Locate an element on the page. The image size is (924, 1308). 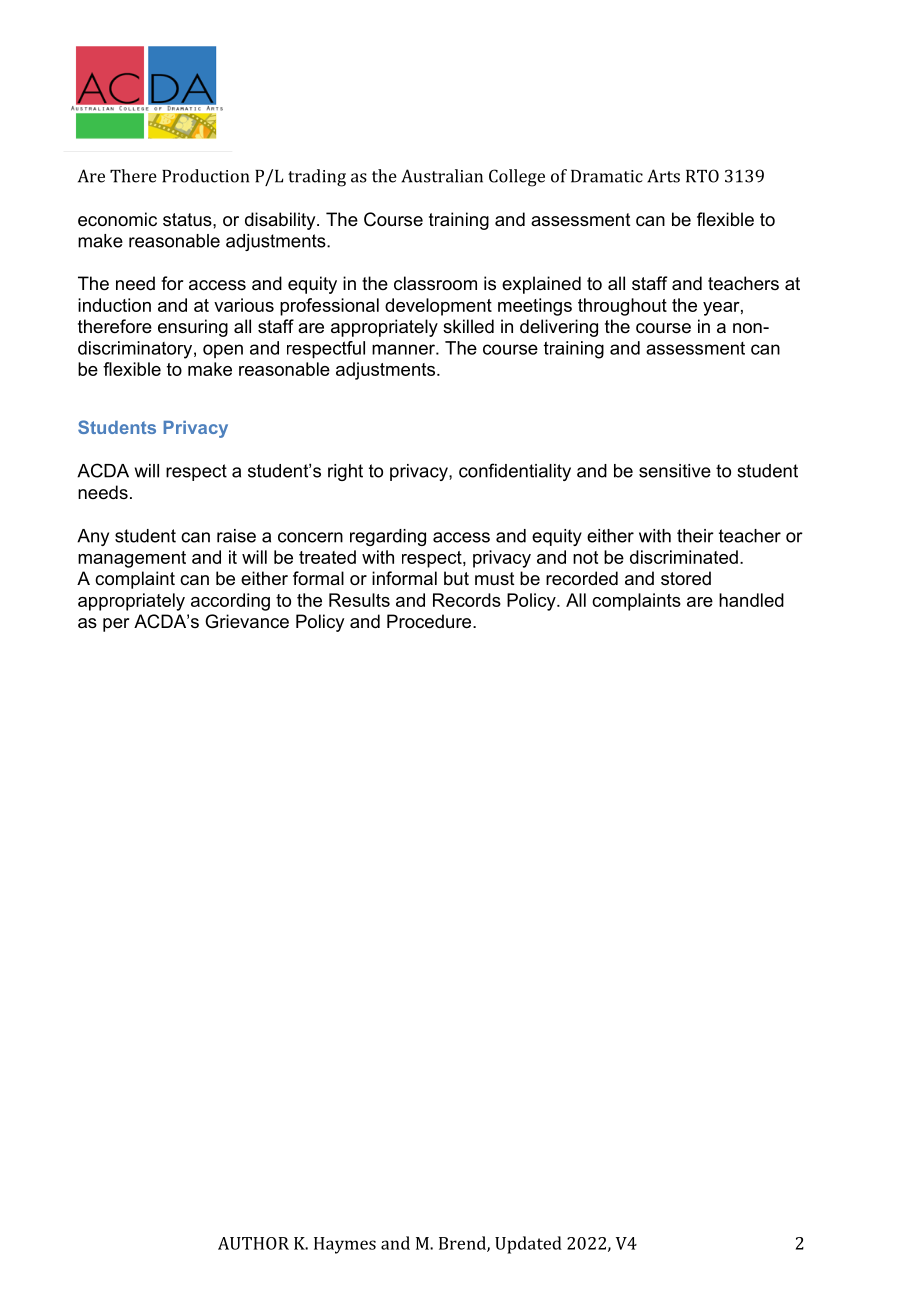
Records is located at coordinates (467, 600).
